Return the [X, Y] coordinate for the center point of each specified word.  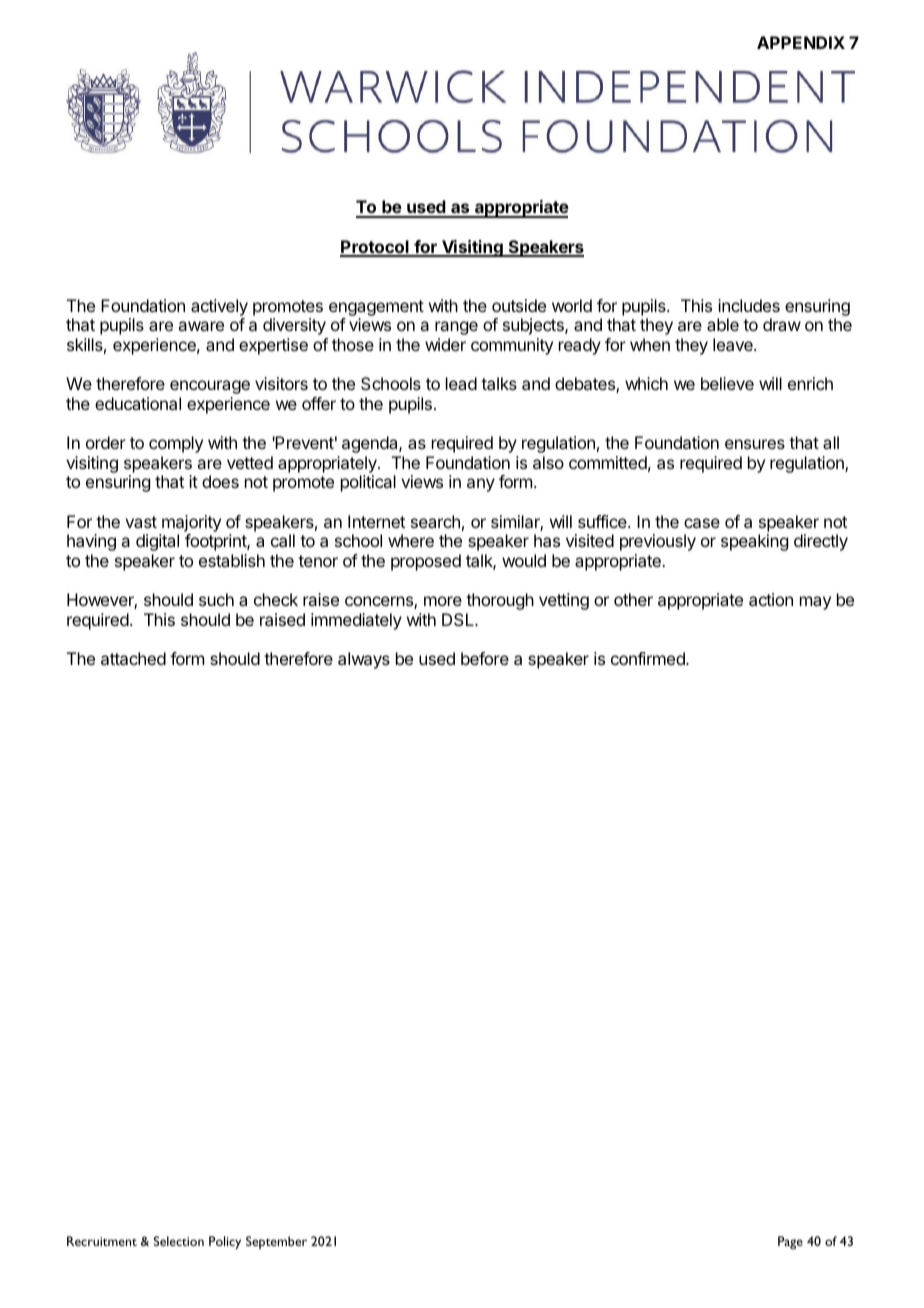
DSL [459, 619]
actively [219, 307]
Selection [179, 1241]
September [276, 1242]
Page [790, 1242]
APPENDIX [801, 42]
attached [133, 658]
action [771, 599]
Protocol [375, 248]
